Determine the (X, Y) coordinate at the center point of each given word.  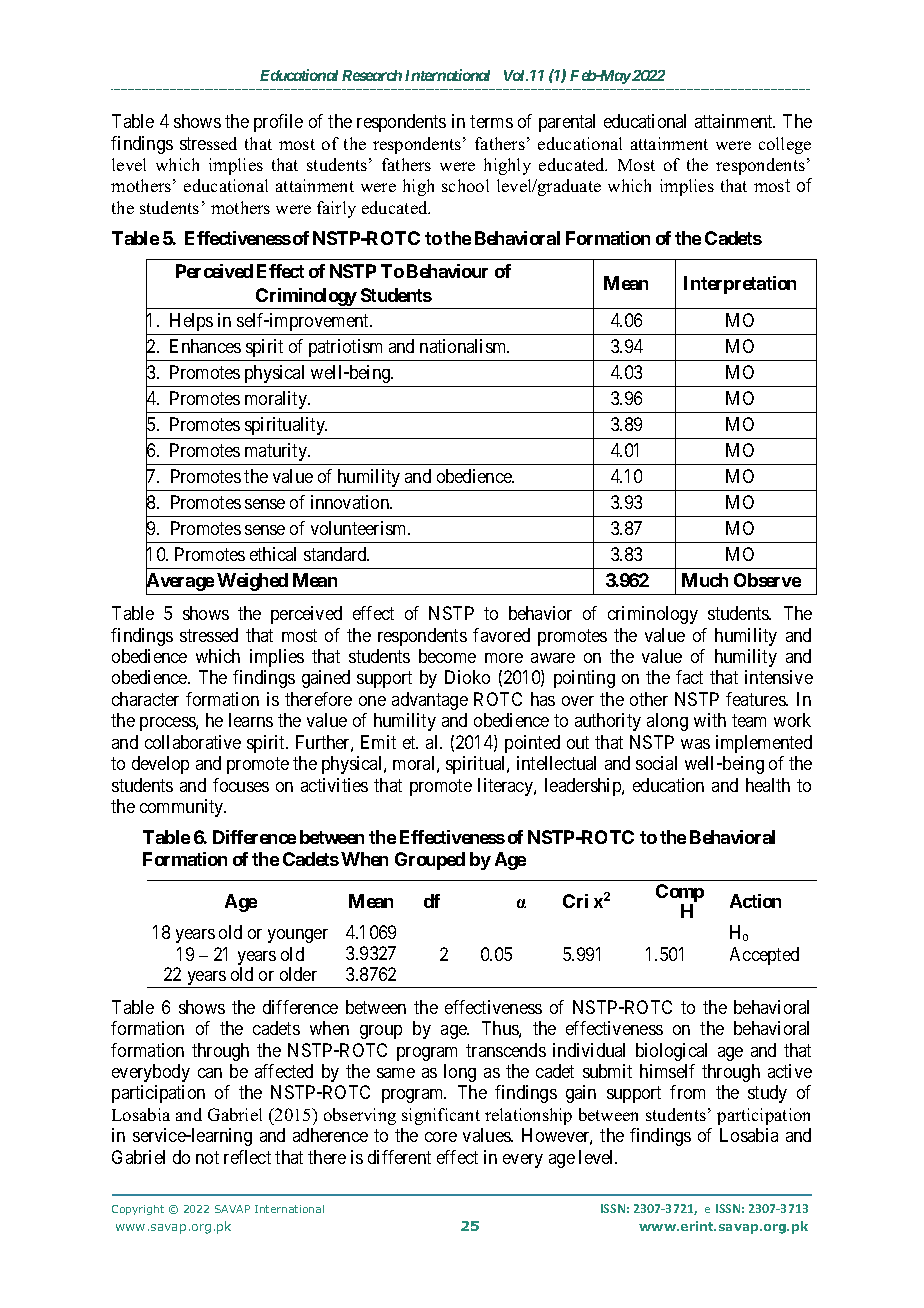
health (768, 785)
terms (491, 121)
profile (278, 123)
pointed (532, 744)
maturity (277, 452)
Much (705, 580)
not (207, 1157)
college (785, 145)
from (687, 1092)
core (441, 1137)
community (183, 808)
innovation (351, 502)
